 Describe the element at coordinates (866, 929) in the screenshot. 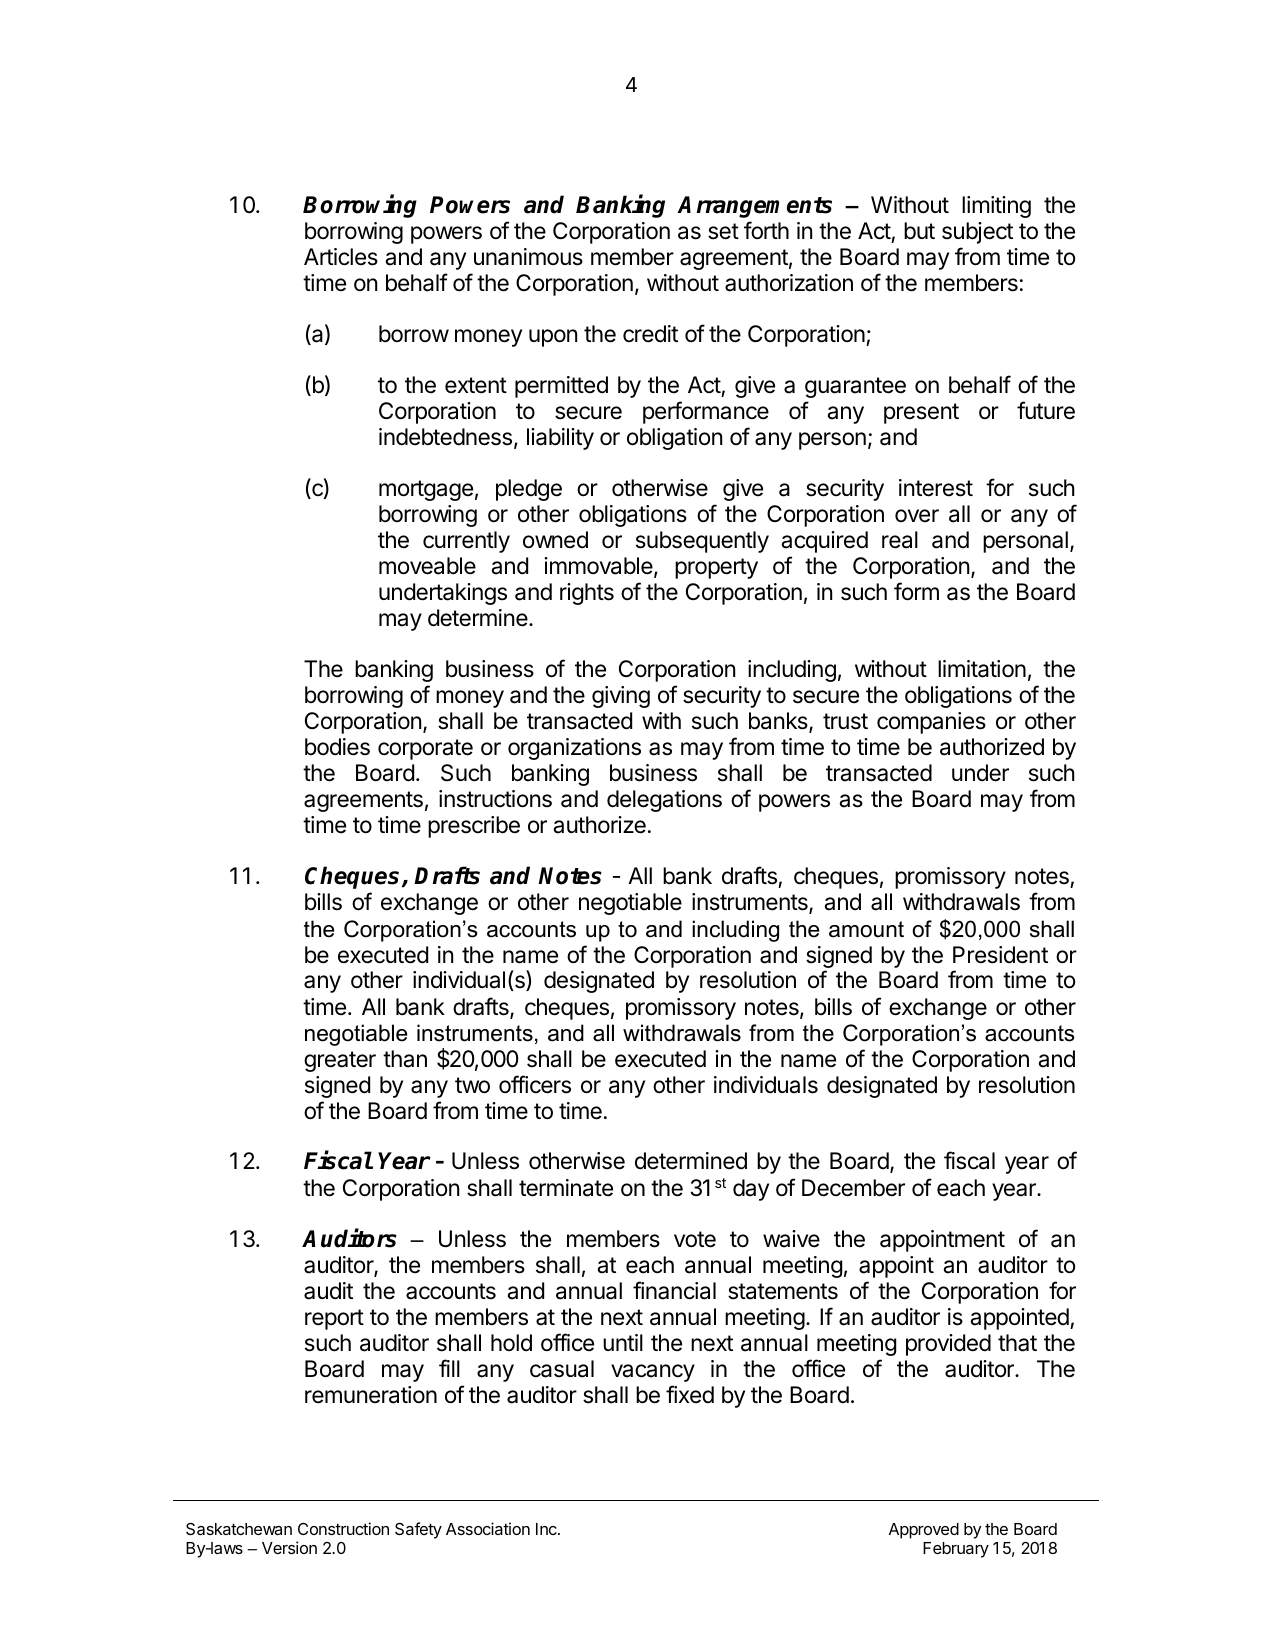

I see `amount` at that location.
